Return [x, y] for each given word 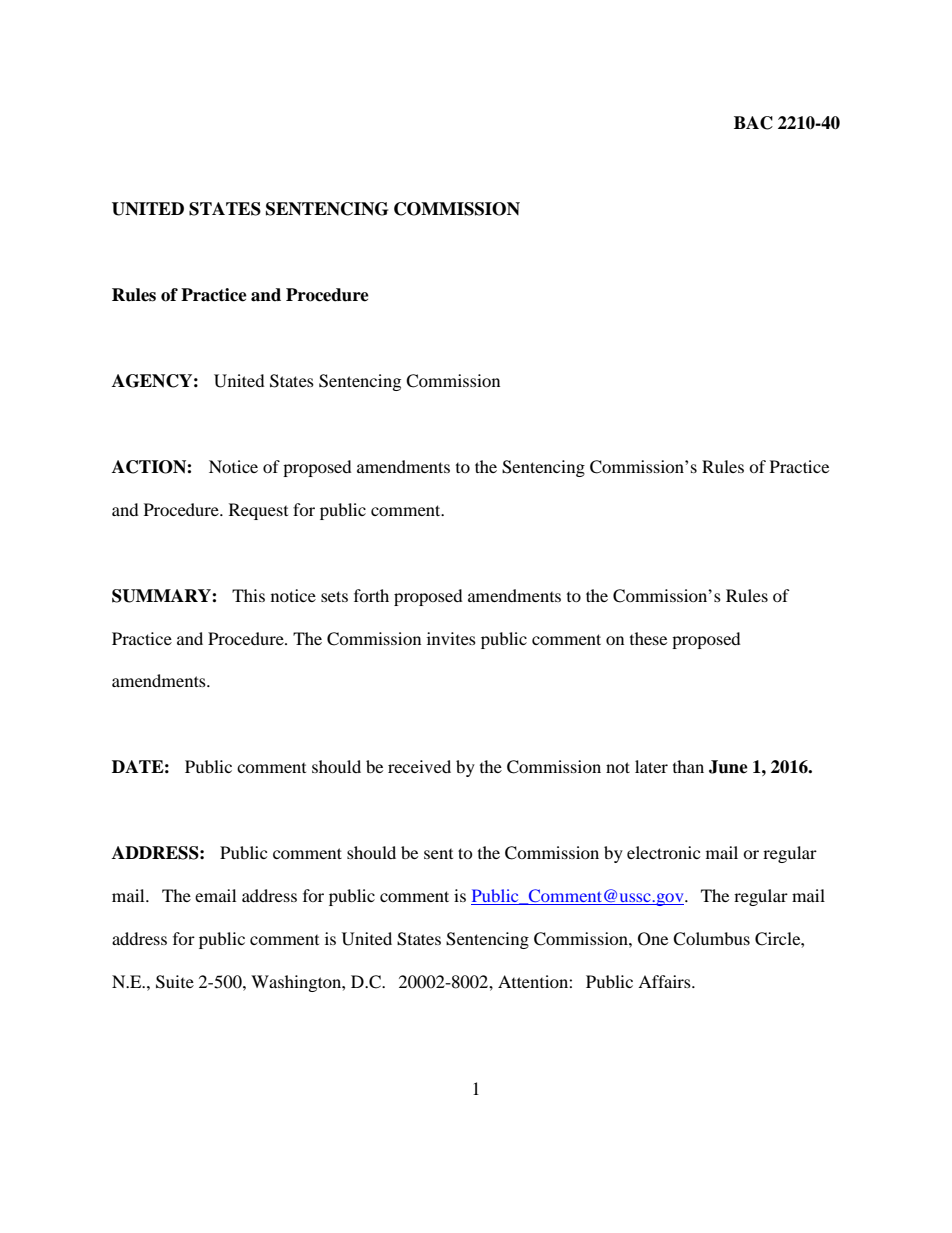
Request [258, 511]
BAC [753, 123]
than [688, 766]
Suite [175, 982]
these [648, 638]
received [419, 766]
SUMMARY [162, 596]
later [651, 766]
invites [451, 638]
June [728, 767]
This [248, 595]
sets [334, 596]
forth [371, 595]
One [653, 939]
